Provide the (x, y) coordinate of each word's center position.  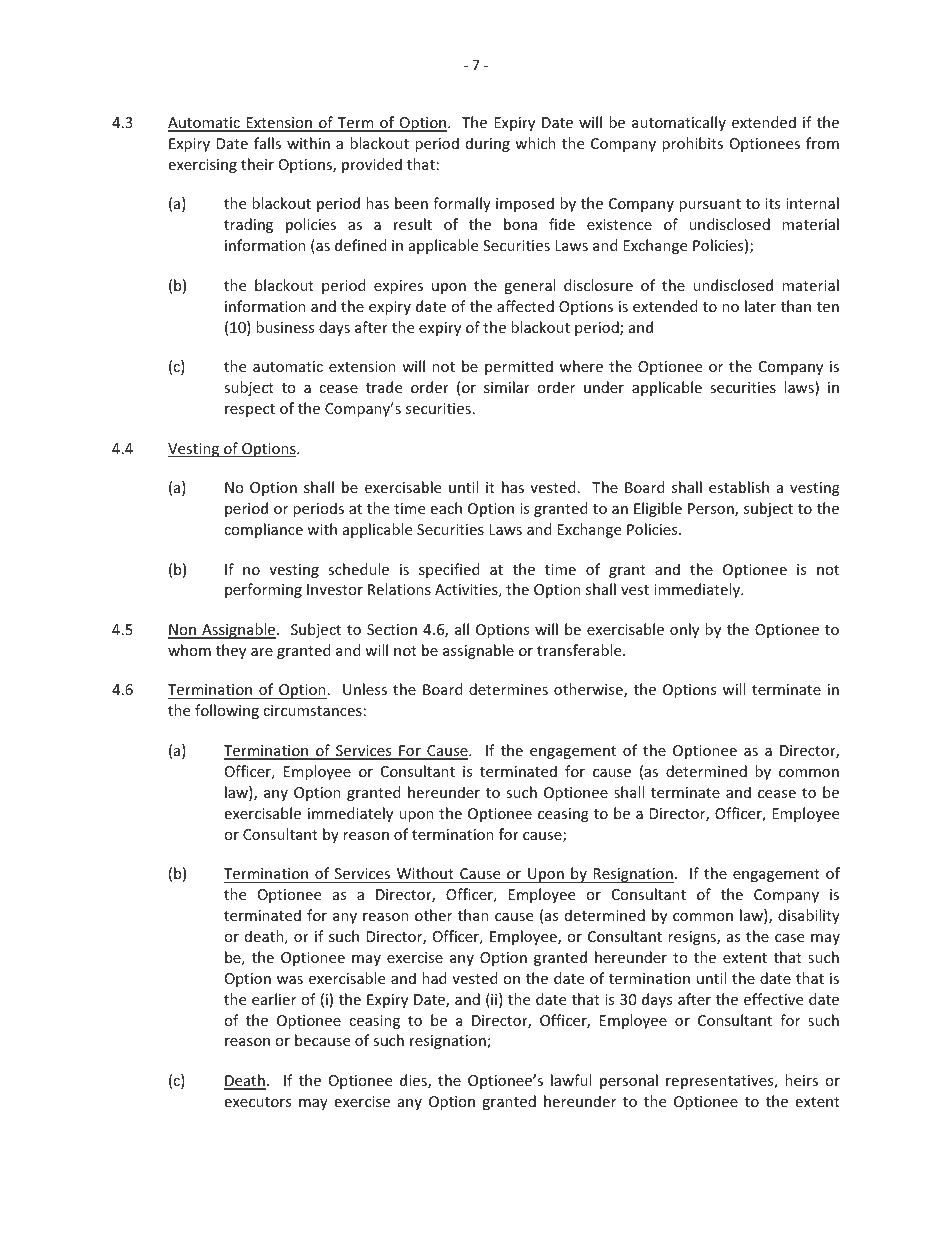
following (227, 711)
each (446, 508)
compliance (263, 530)
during (488, 144)
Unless (365, 689)
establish (739, 487)
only (684, 630)
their (257, 164)
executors (258, 1102)
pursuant (710, 205)
